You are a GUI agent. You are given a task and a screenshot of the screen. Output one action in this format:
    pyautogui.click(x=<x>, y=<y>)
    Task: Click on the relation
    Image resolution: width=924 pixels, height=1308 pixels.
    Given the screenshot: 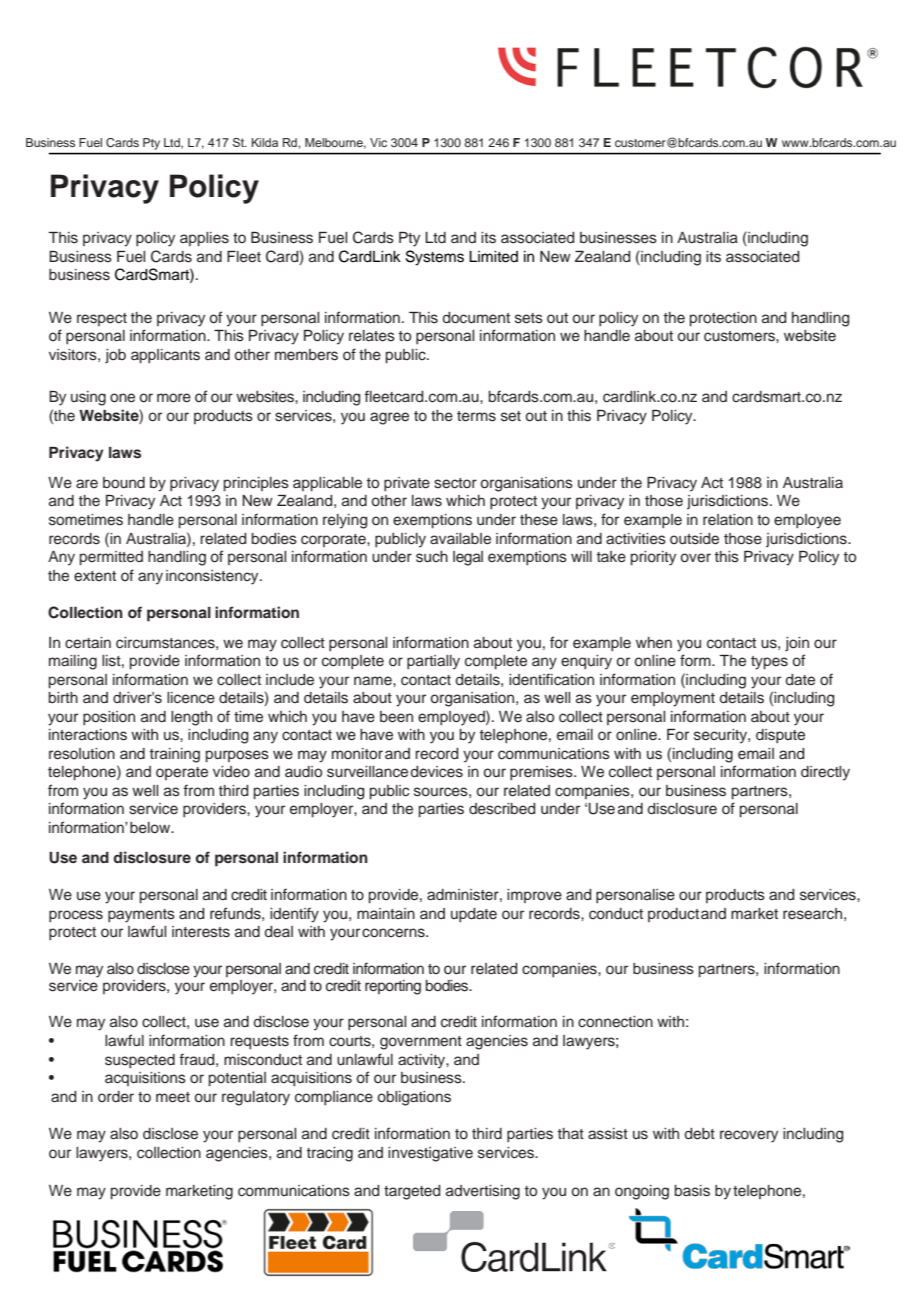 What is the action you would take?
    pyautogui.click(x=728, y=519)
